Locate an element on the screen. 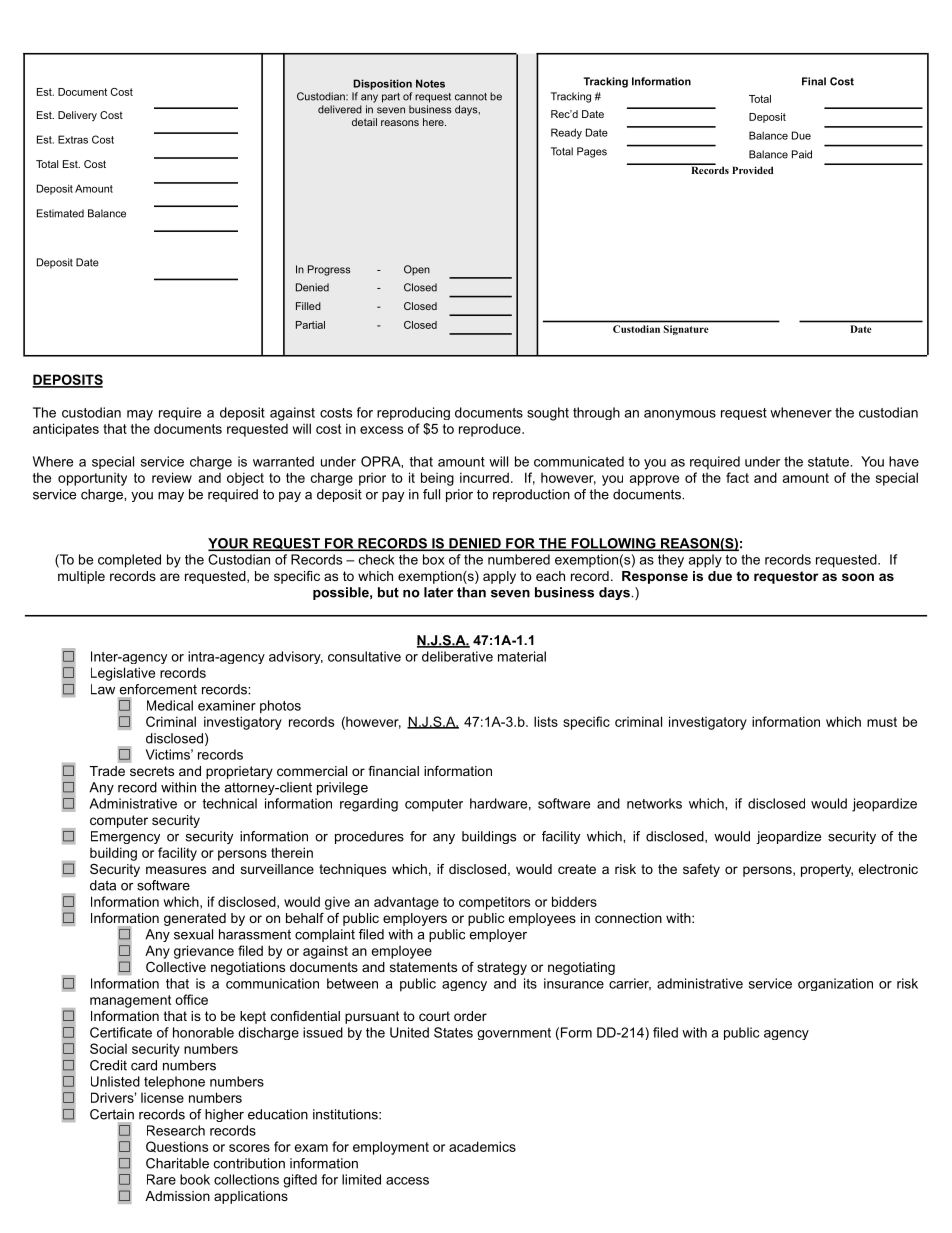 The height and width of the screenshot is (1233, 952). Legislative is located at coordinates (123, 674).
